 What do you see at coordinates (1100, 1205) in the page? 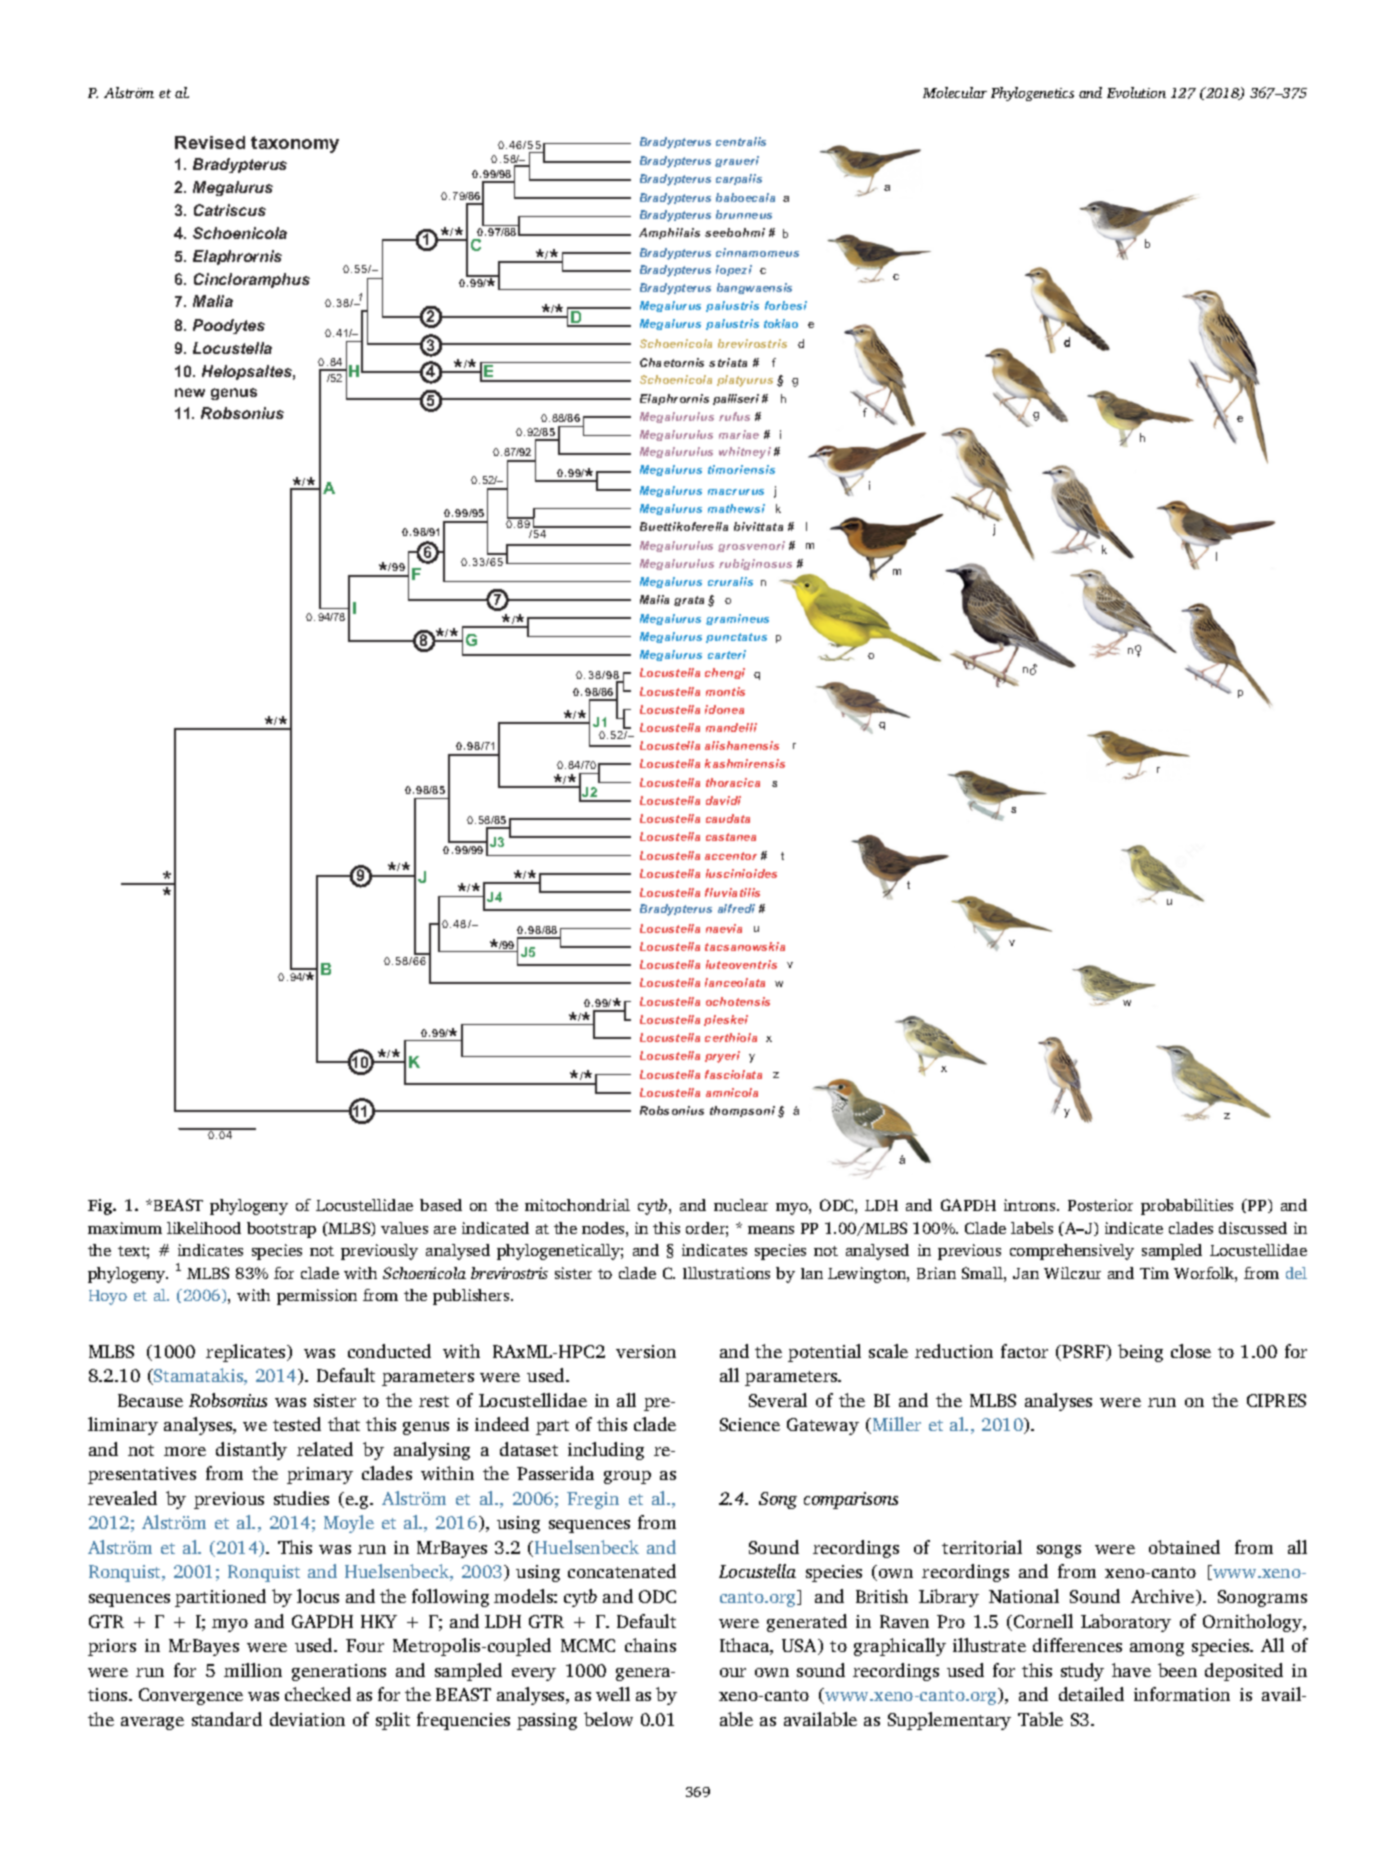
I see `Posterior` at bounding box center [1100, 1205].
